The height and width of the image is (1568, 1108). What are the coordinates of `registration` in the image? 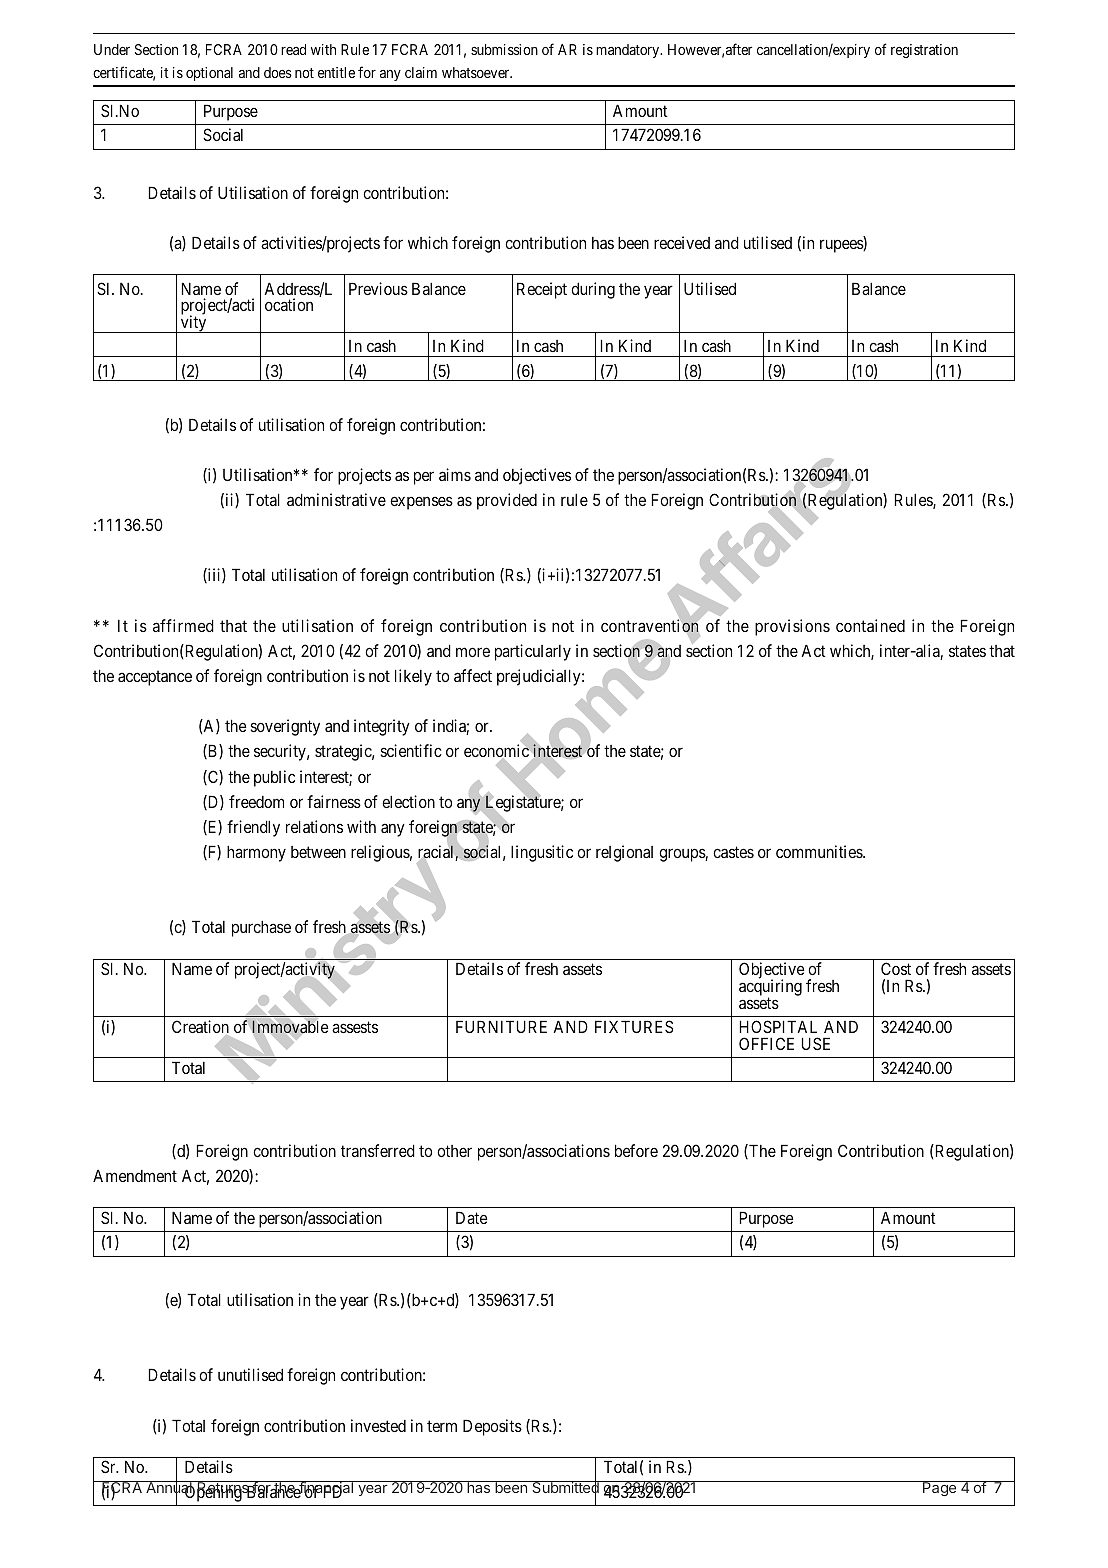 It's located at (924, 51).
